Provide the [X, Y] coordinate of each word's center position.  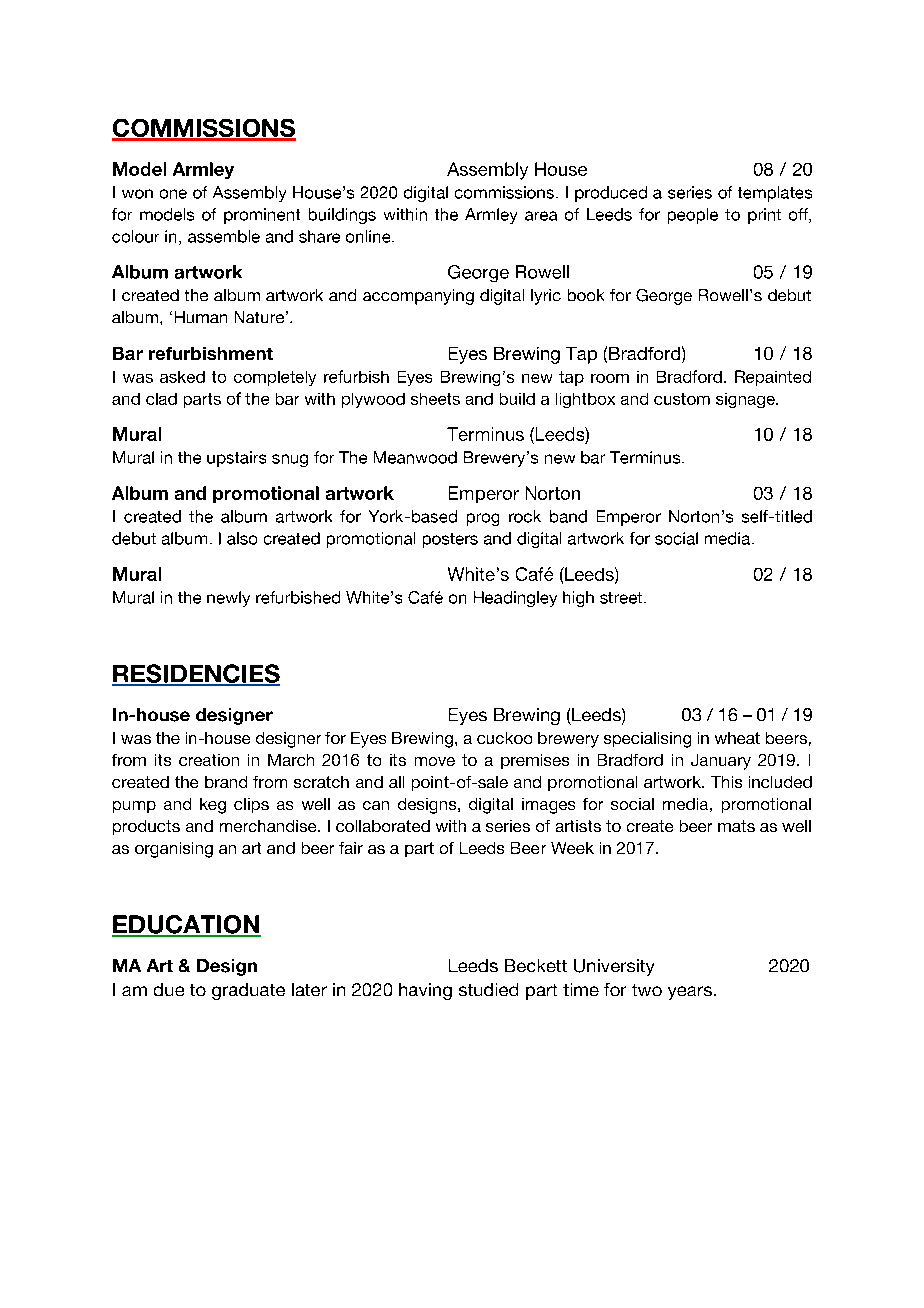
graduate [248, 991]
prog [483, 519]
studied [488, 989]
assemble [224, 236]
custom [682, 399]
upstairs [236, 459]
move [435, 761]
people [693, 216]
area [541, 216]
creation [209, 760]
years [690, 993]
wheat [737, 738]
